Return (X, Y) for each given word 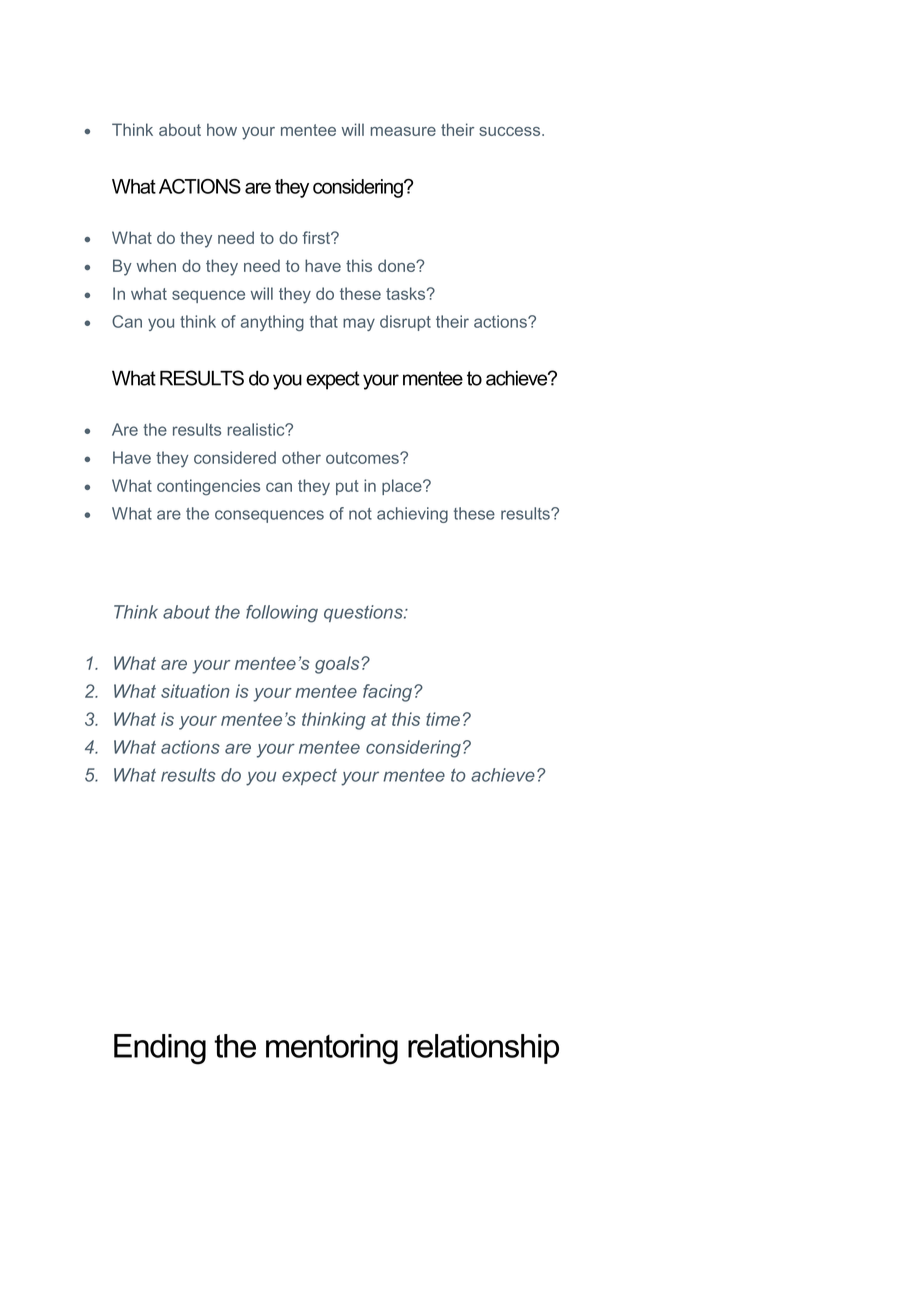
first (317, 237)
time (443, 719)
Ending (160, 1049)
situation (195, 691)
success (511, 131)
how (222, 129)
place (403, 487)
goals (338, 665)
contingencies (208, 487)
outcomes (363, 458)
